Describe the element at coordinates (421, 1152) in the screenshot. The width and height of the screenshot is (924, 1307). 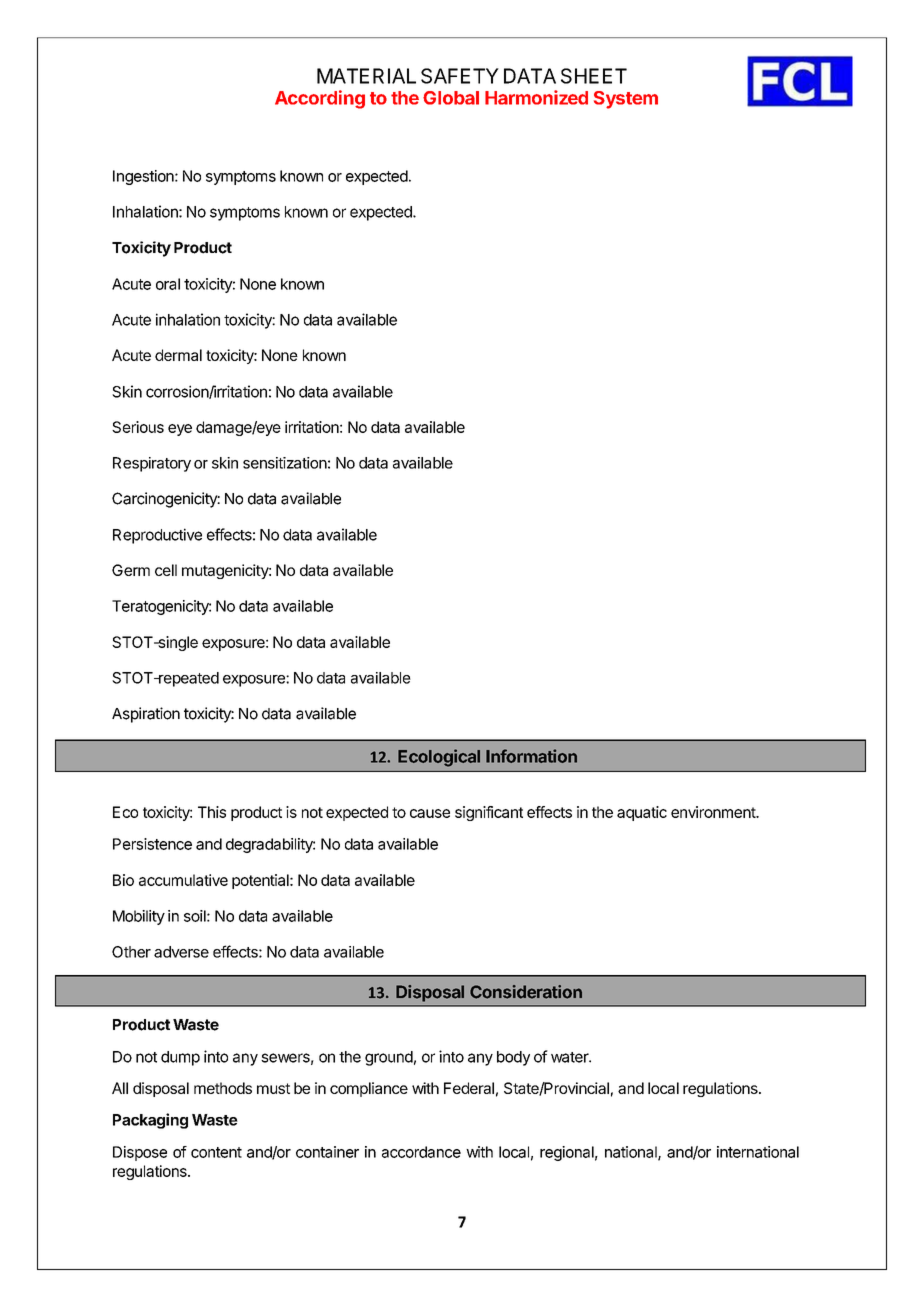
I see `accordance` at that location.
